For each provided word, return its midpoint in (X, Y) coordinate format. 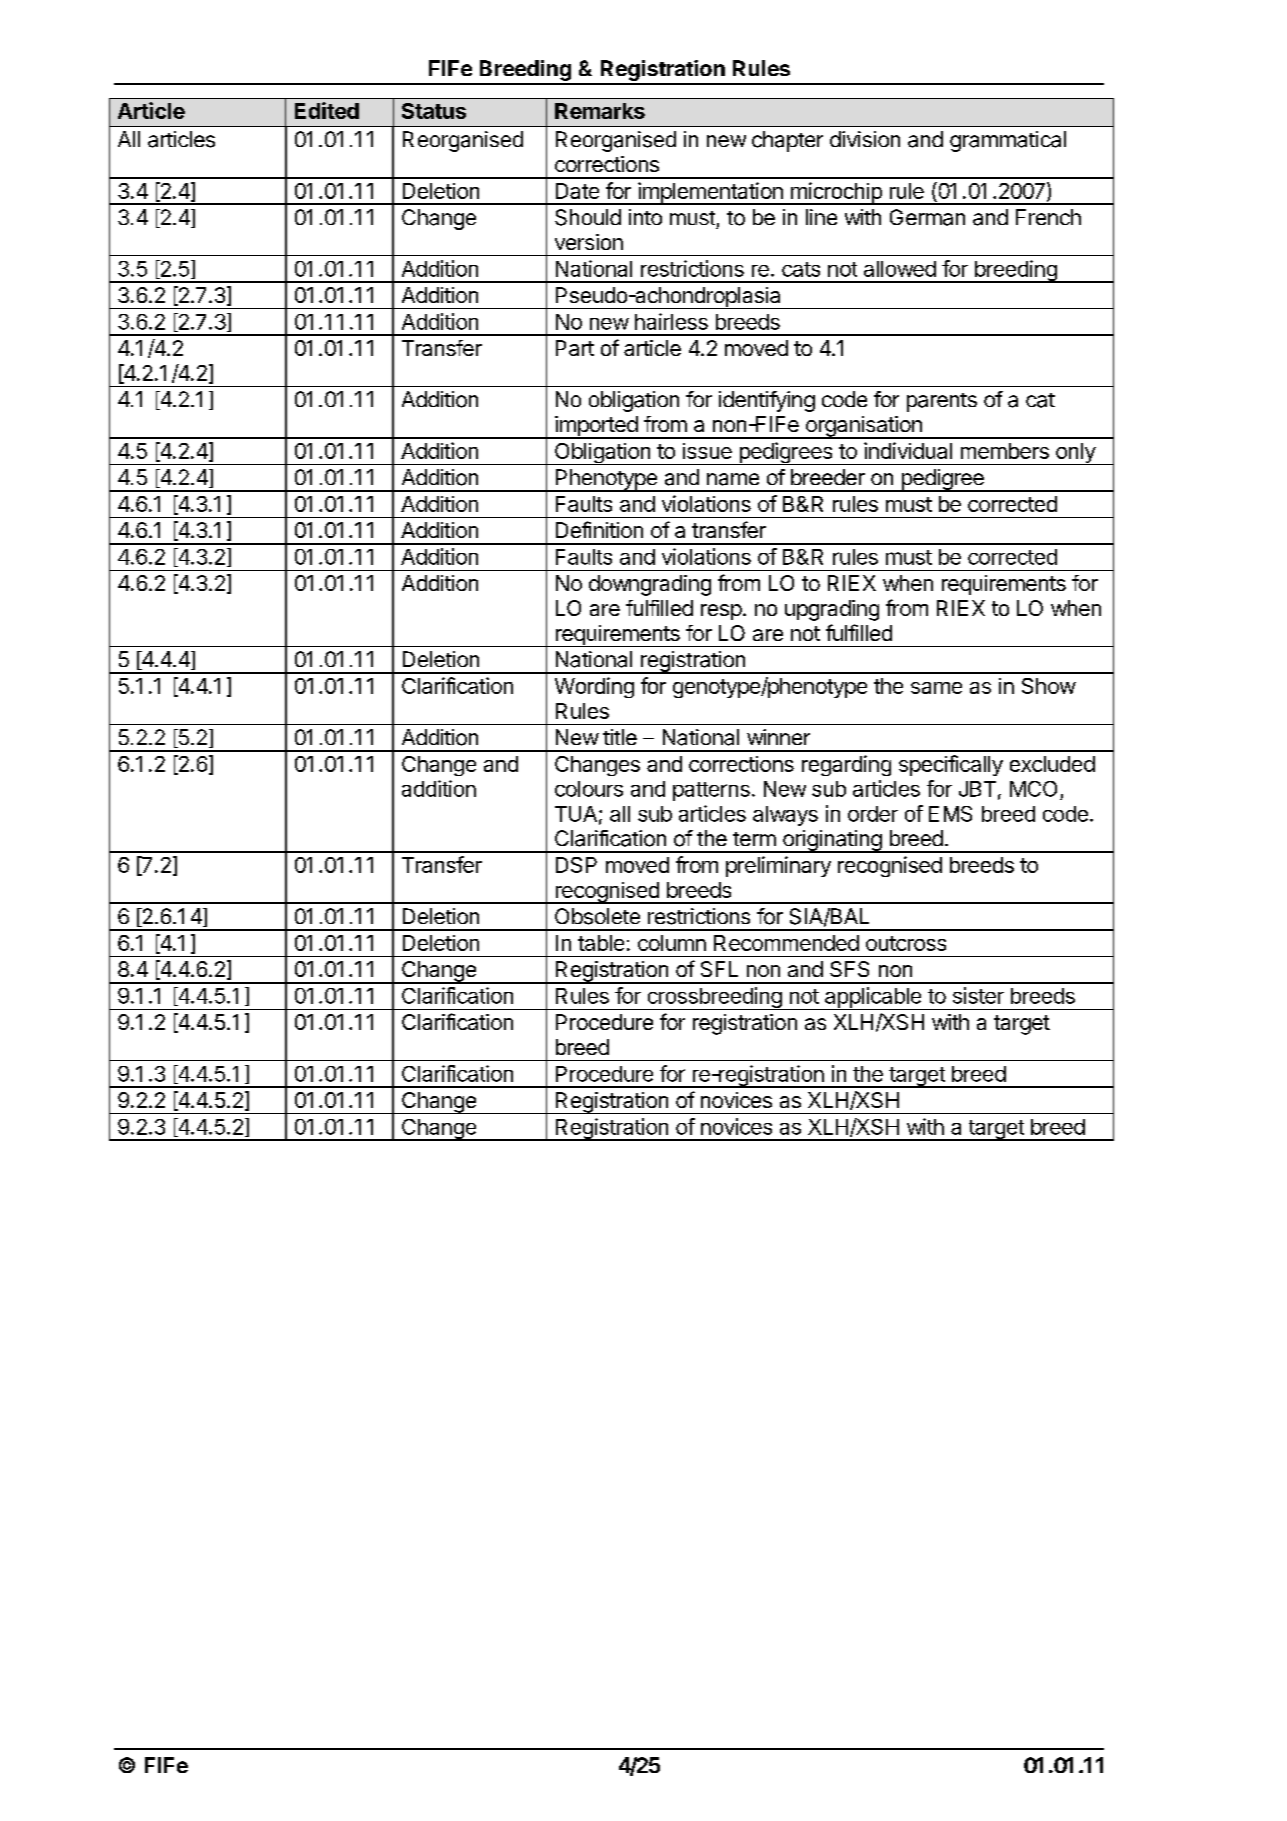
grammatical (1008, 141)
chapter (787, 141)
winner (778, 737)
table (601, 943)
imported (596, 427)
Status (434, 111)
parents (942, 402)
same (936, 688)
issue (707, 451)
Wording (594, 687)
